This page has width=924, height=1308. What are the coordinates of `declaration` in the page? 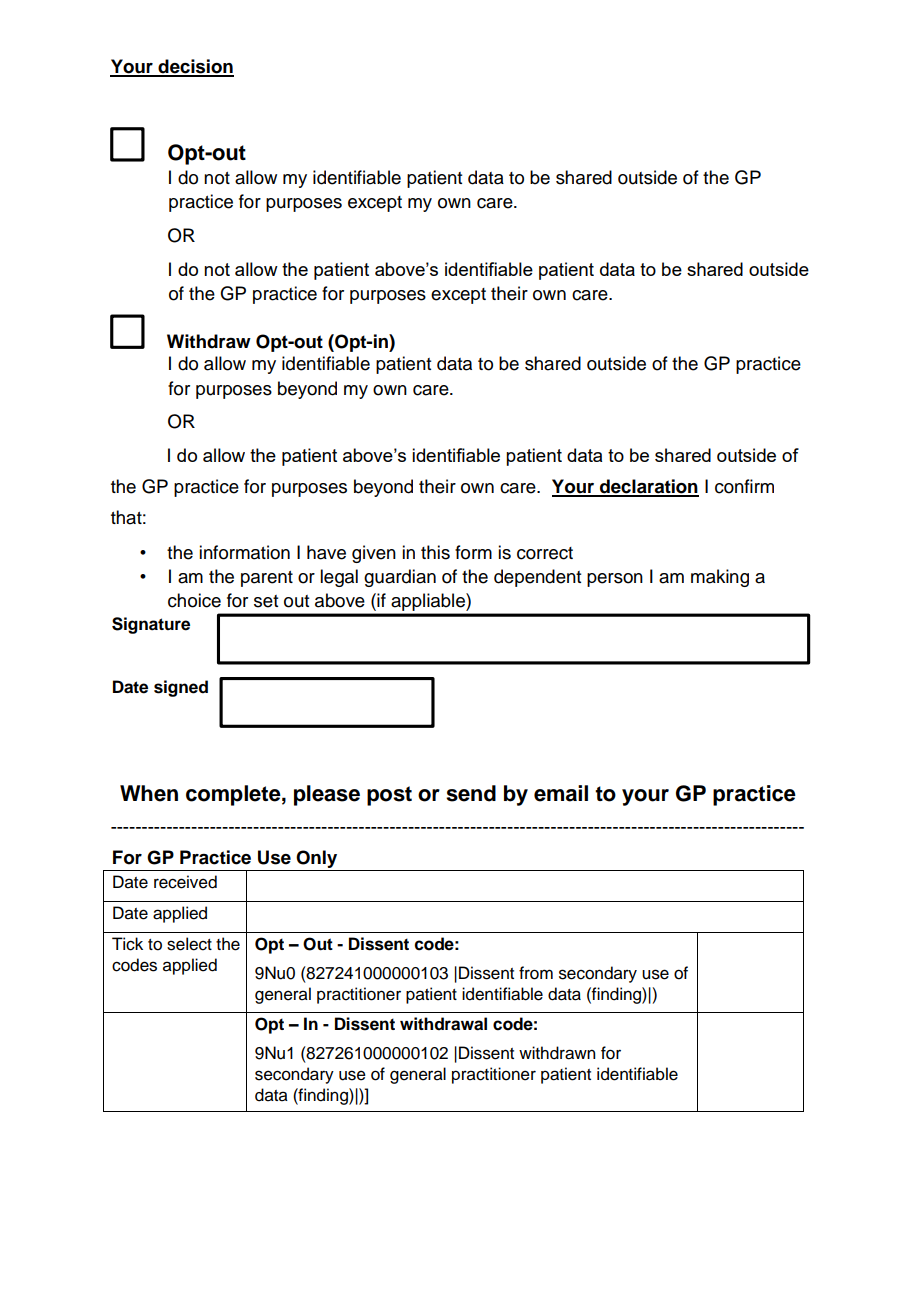 It's located at (648, 487).
